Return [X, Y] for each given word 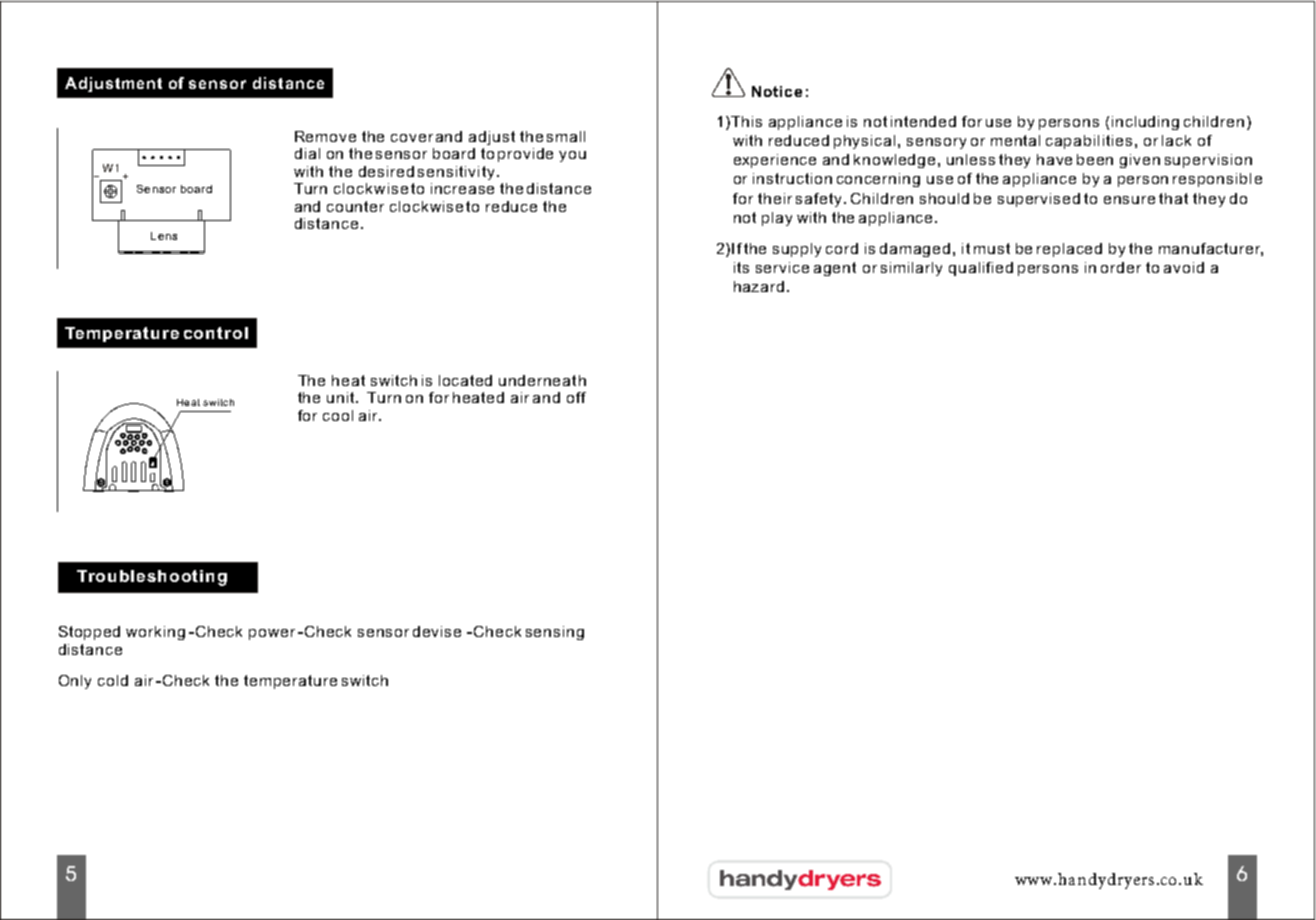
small [566, 136]
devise [437, 631]
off [576, 397]
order [1121, 267]
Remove [325, 136]
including [1145, 123]
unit [342, 397]
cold [113, 680]
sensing [555, 633]
